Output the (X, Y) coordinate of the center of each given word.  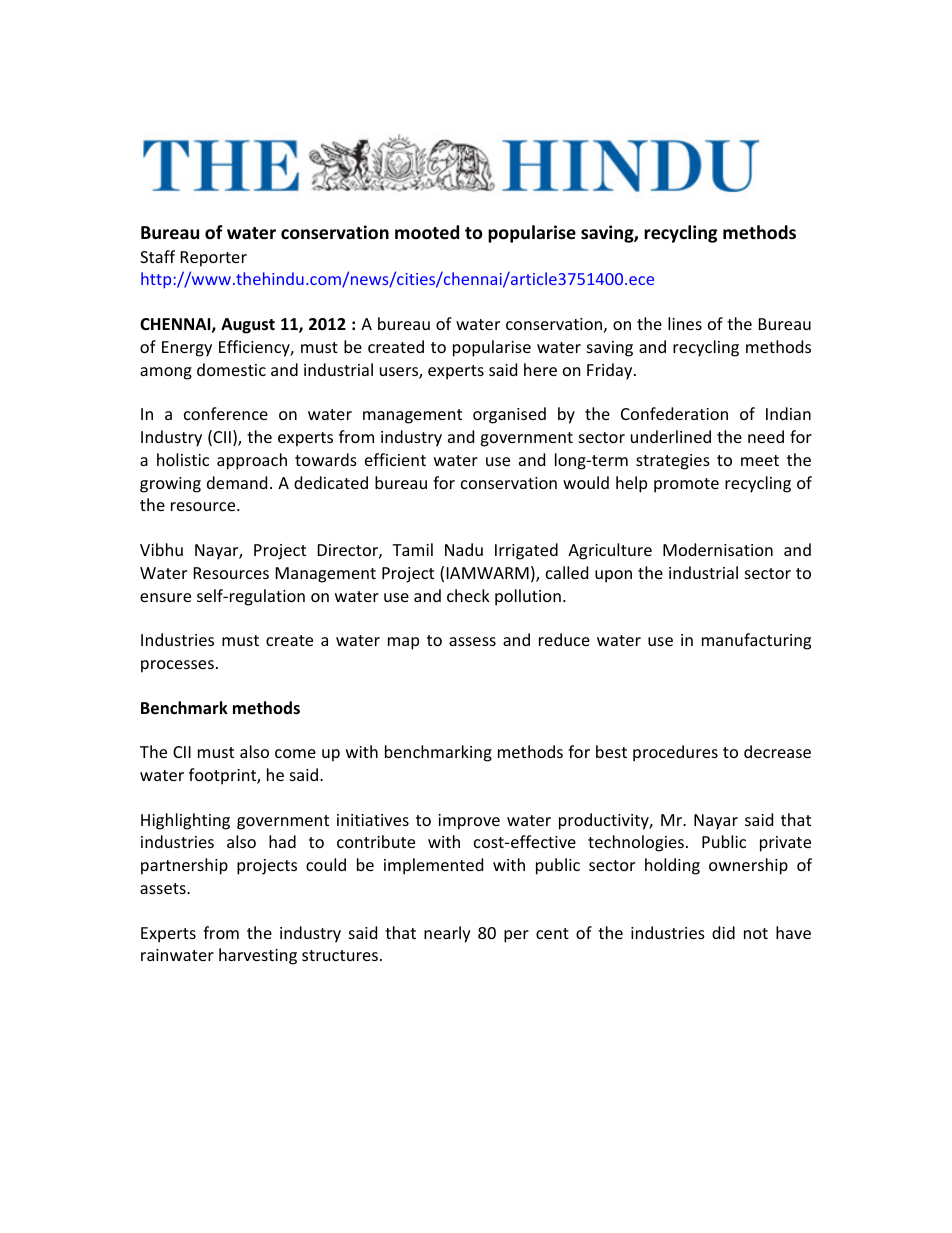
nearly (447, 934)
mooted (427, 232)
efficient (395, 459)
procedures (675, 753)
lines (685, 323)
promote (686, 485)
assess (472, 641)
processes (177, 666)
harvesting (258, 956)
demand (237, 482)
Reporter (214, 259)
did (723, 932)
